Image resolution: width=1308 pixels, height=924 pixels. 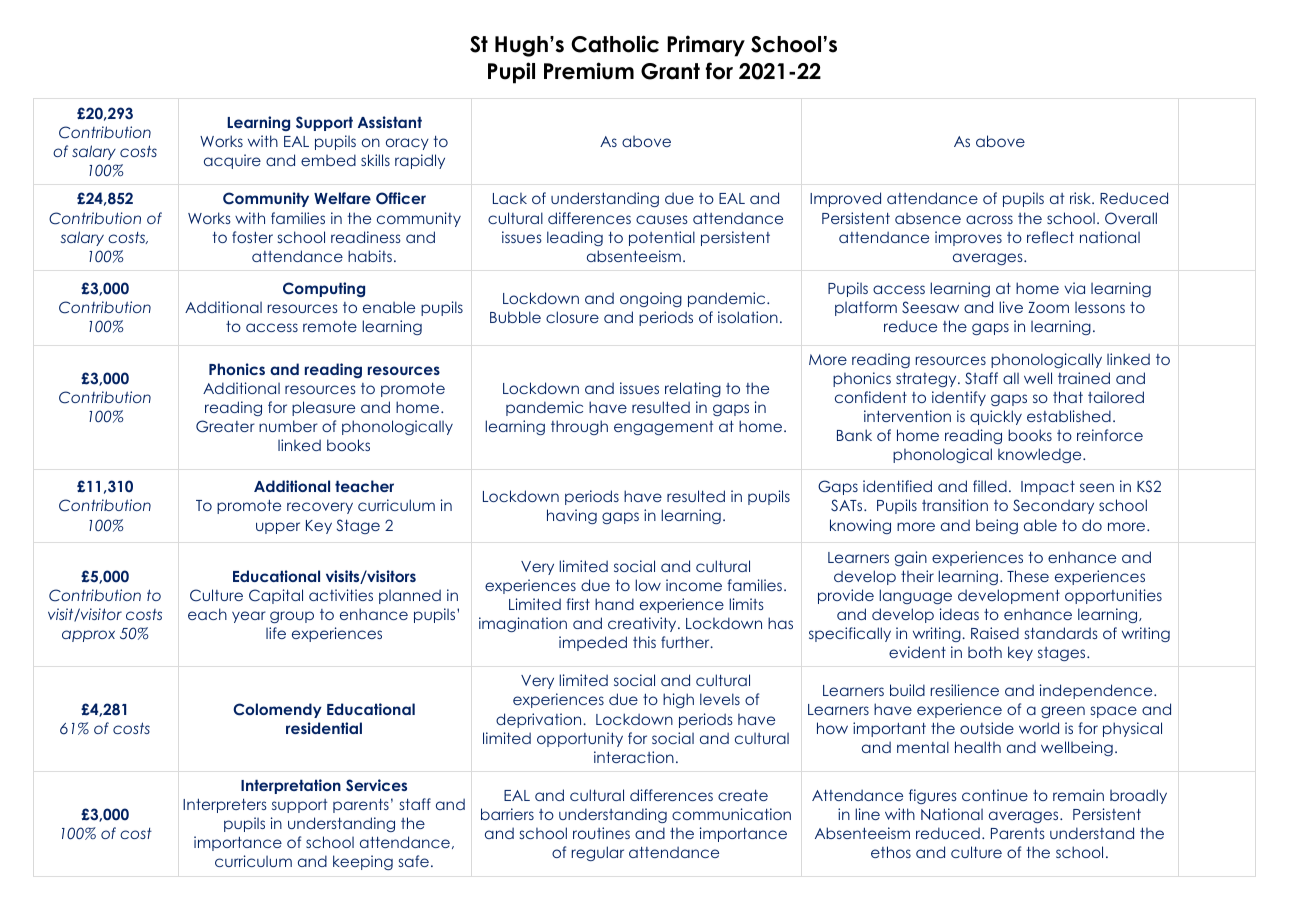 What do you see at coordinates (706, 46) in the document?
I see `Primary` at bounding box center [706, 46].
